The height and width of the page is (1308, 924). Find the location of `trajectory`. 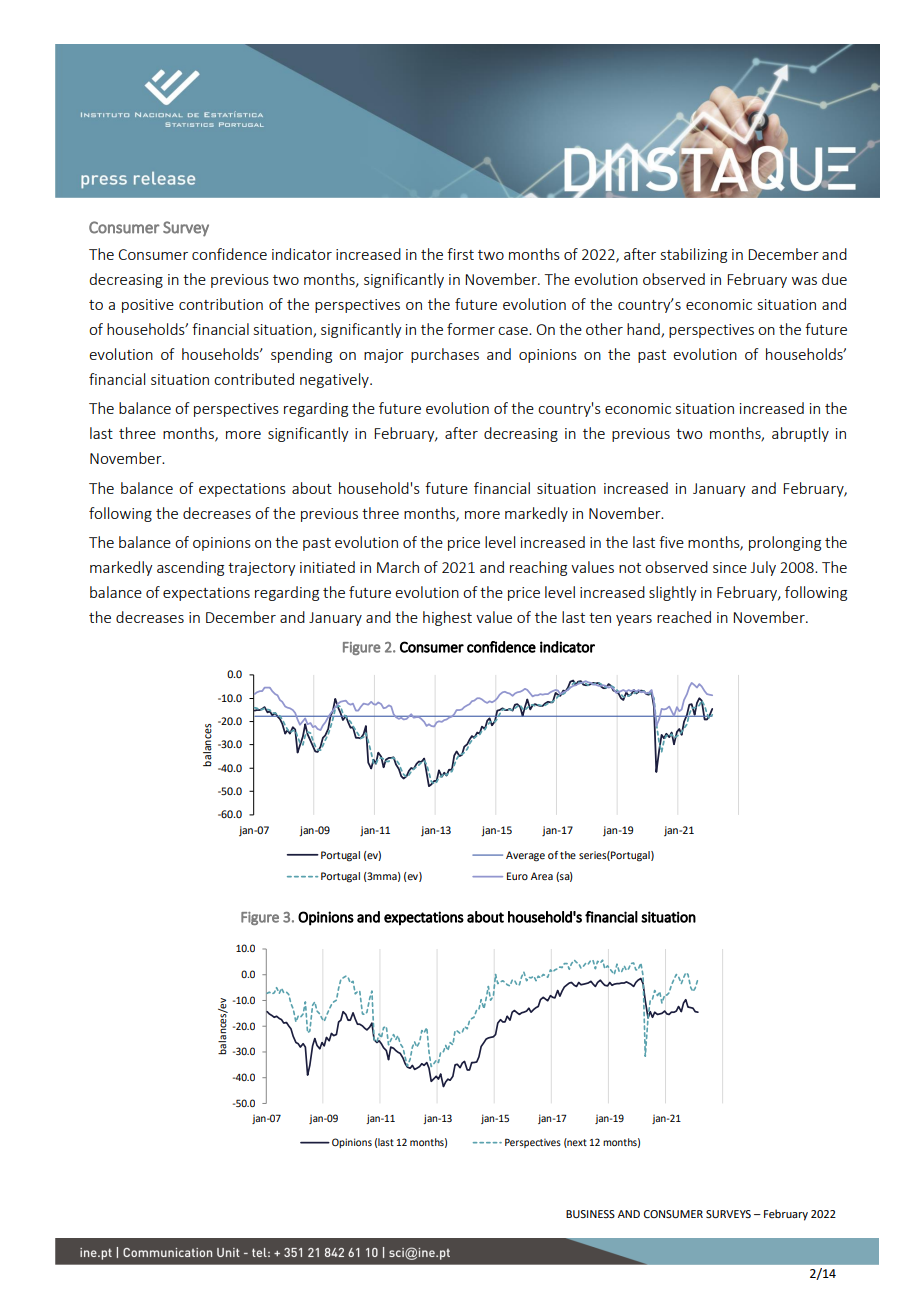

trajectory is located at coordinates (262, 569).
